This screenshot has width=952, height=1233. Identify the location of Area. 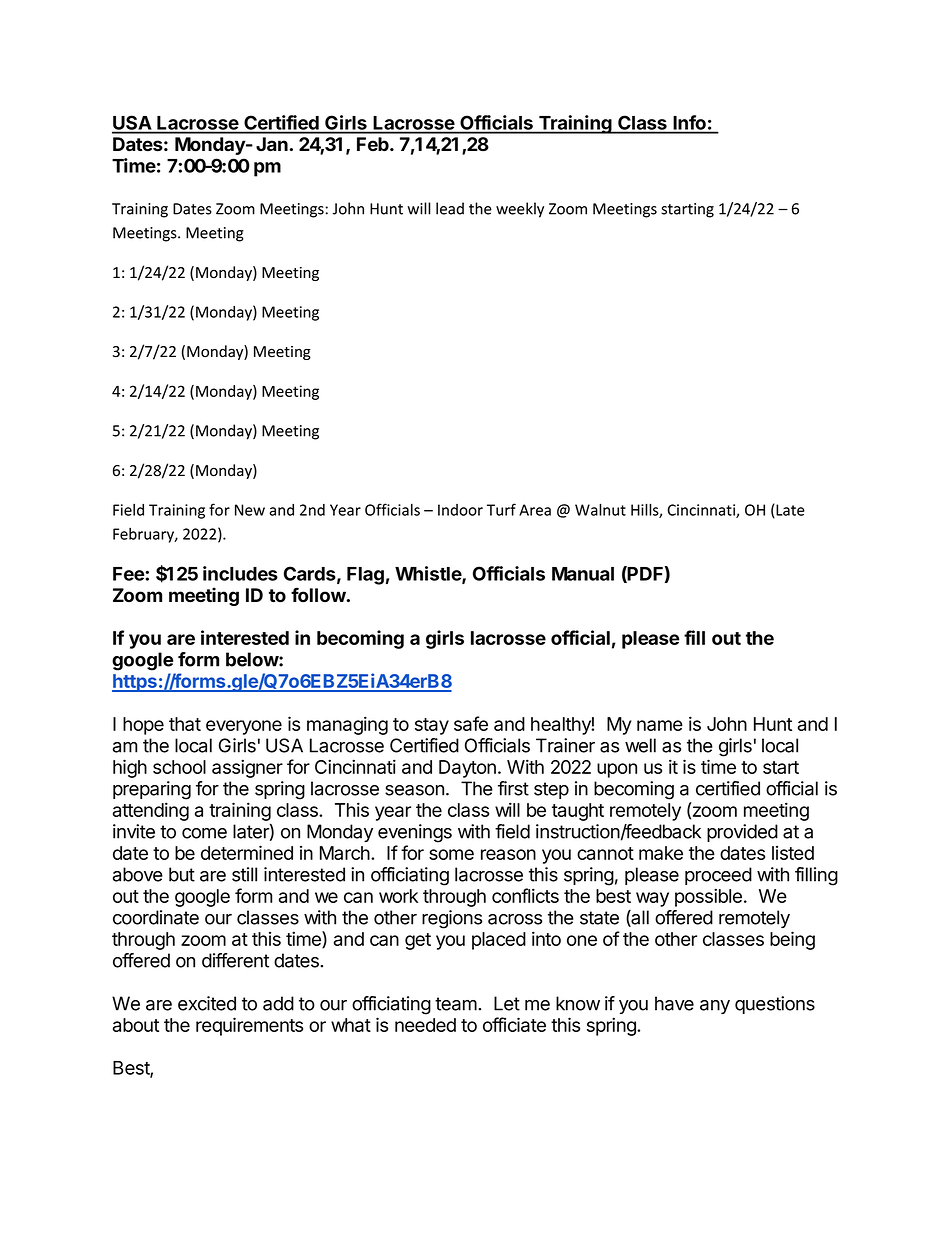
(535, 510).
